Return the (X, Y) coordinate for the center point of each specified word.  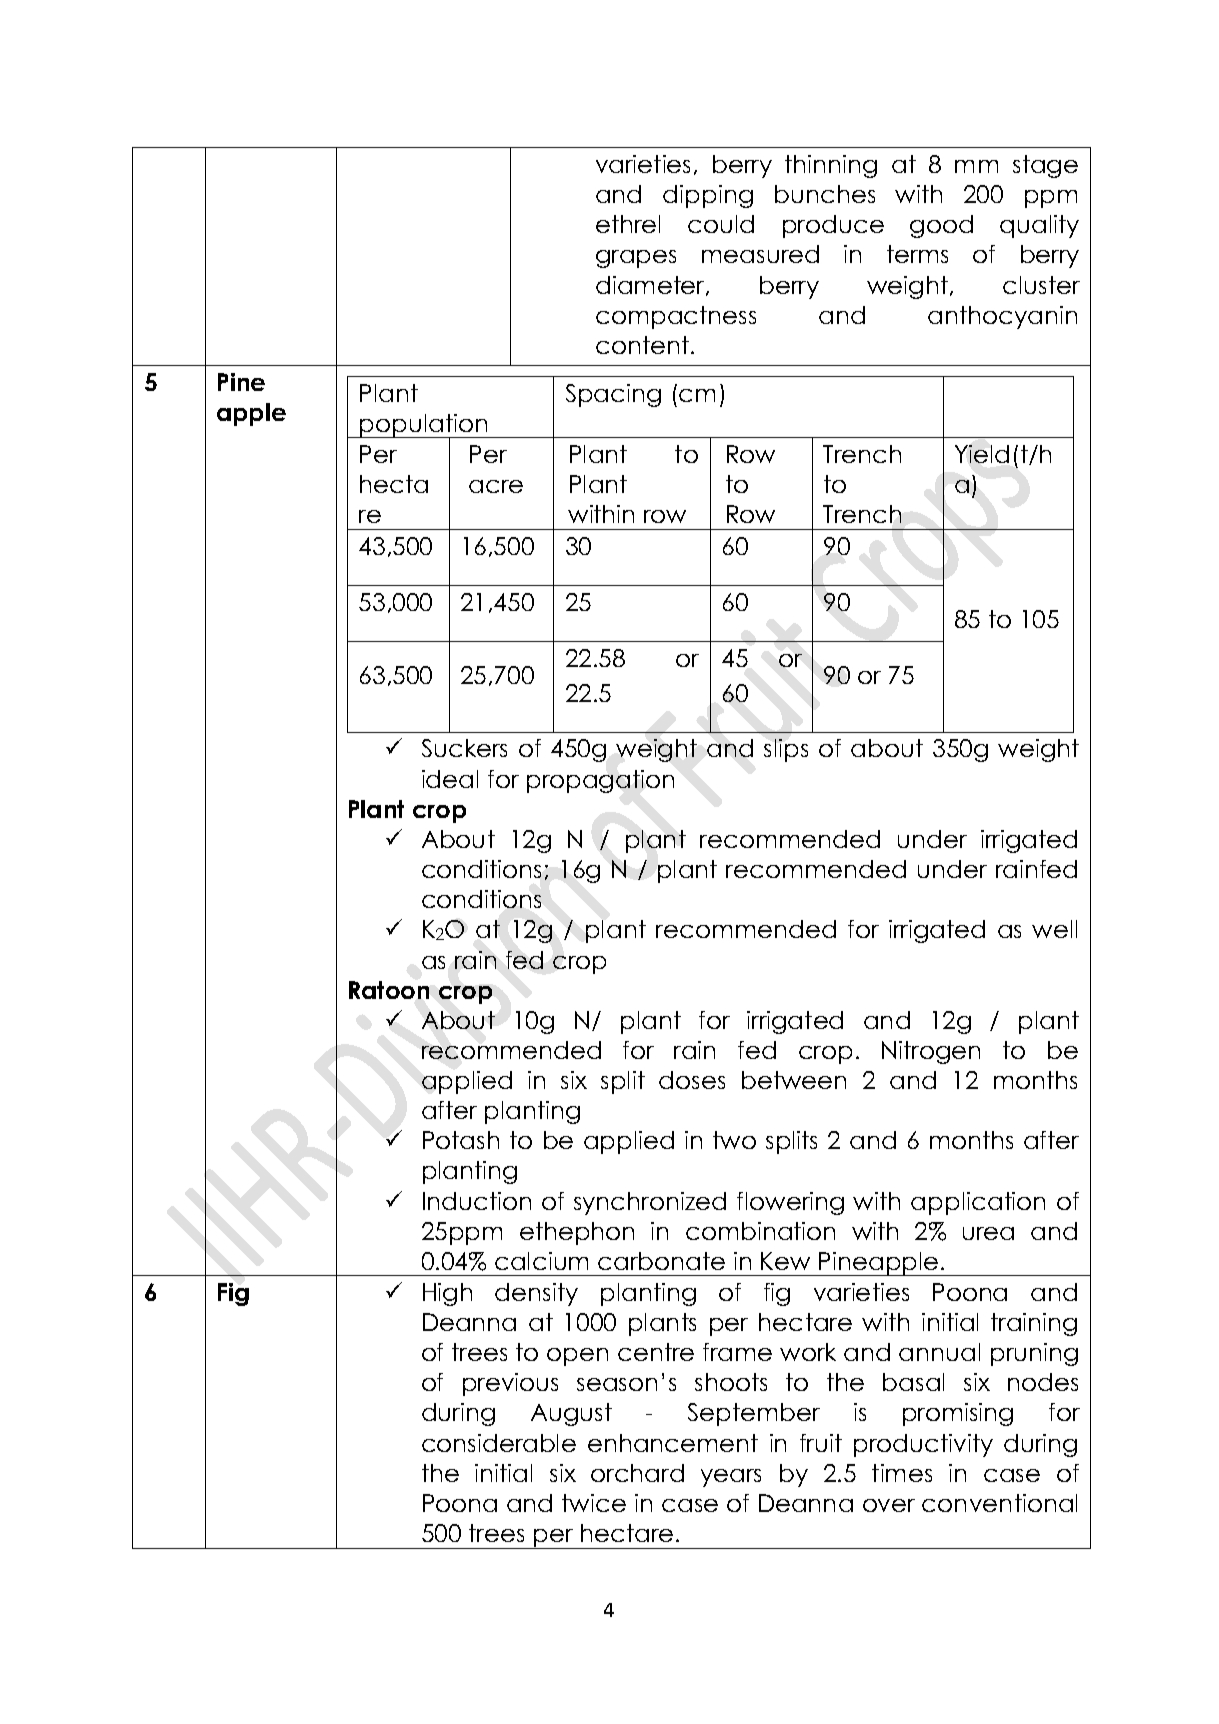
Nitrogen (931, 1052)
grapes (636, 259)
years (731, 1478)
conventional (999, 1503)
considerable (499, 1443)
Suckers (464, 748)
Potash (461, 1140)
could (721, 224)
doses (692, 1080)
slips (786, 750)
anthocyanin (1002, 317)
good (941, 226)
